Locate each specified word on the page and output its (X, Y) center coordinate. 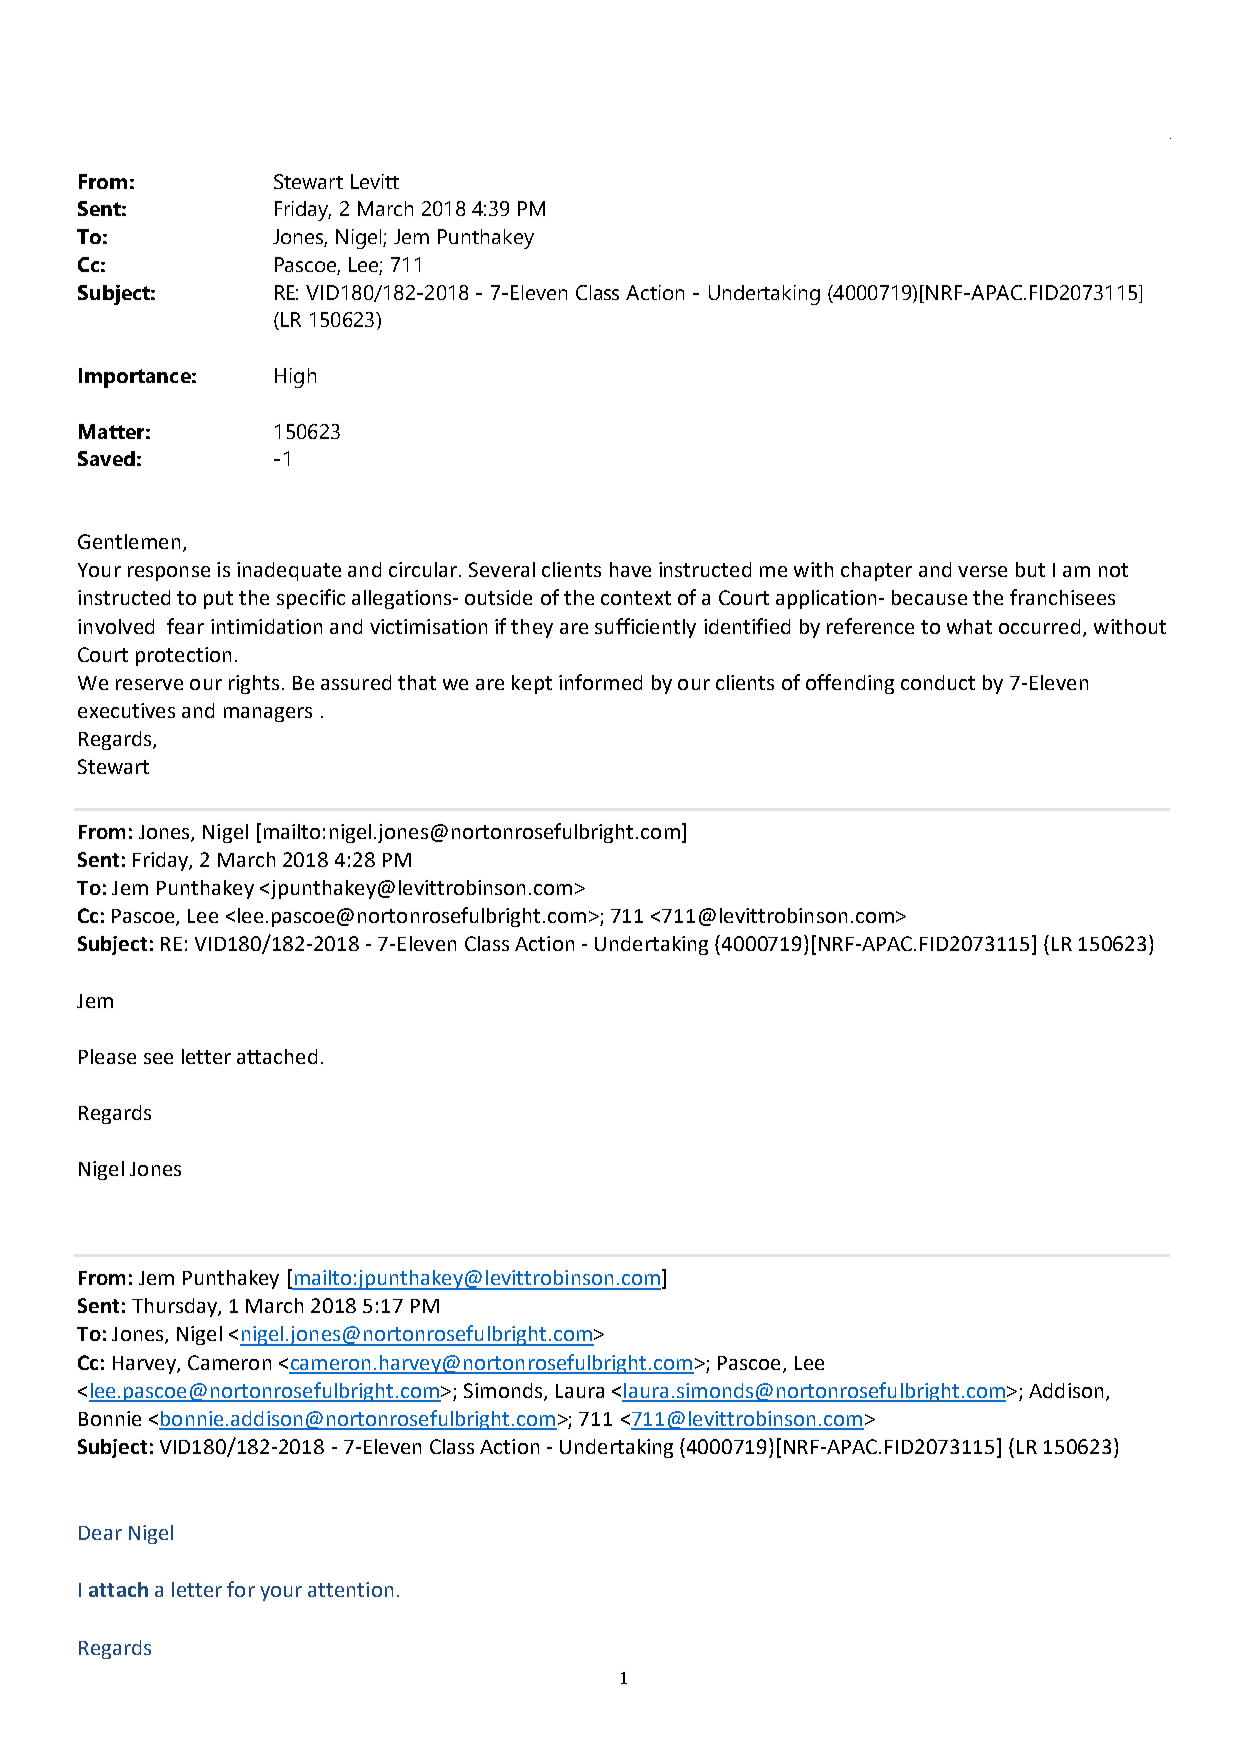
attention (350, 1589)
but (1030, 569)
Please (107, 1056)
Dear (100, 1533)
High (295, 378)
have (630, 569)
